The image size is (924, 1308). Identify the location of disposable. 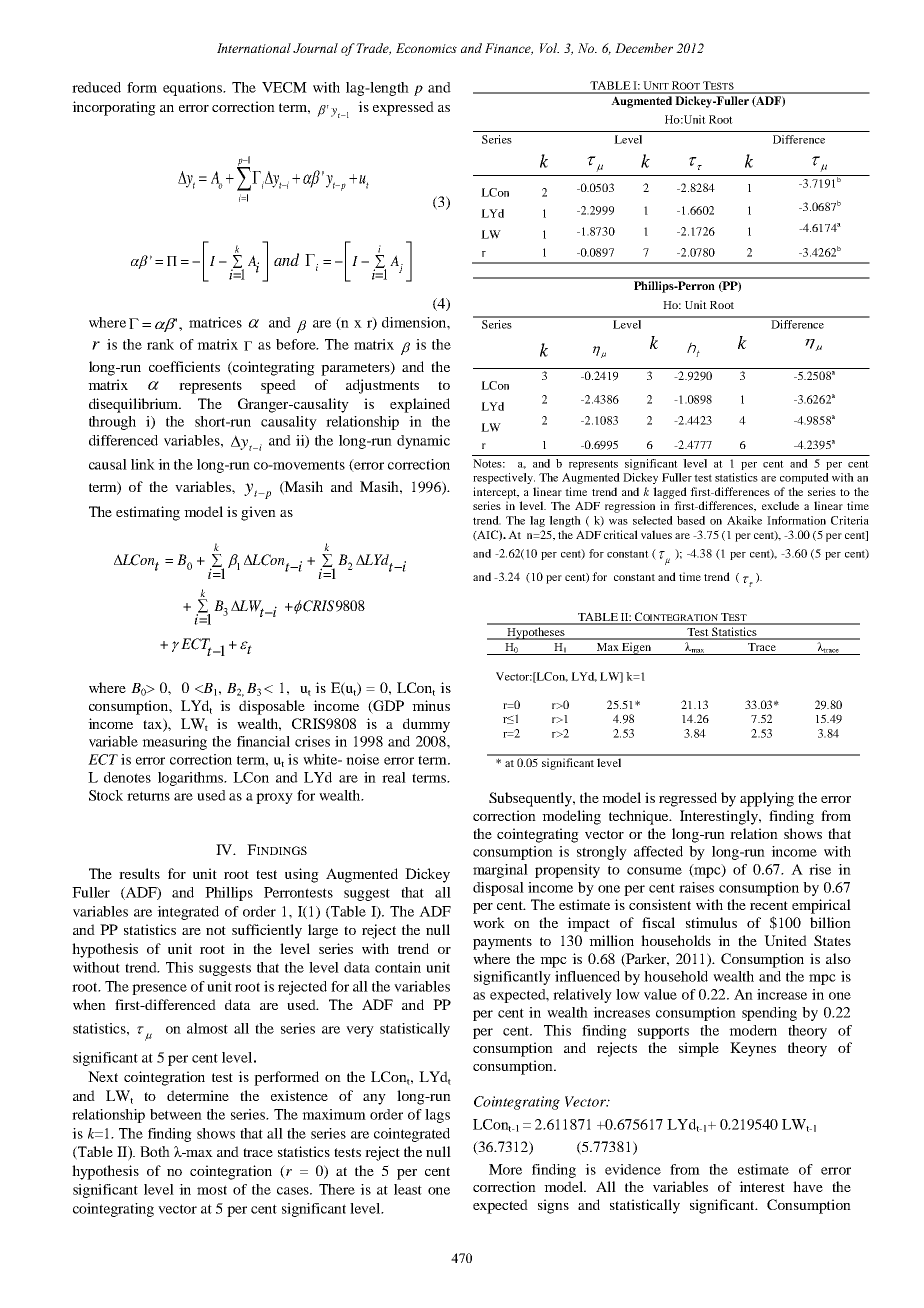
(272, 707).
